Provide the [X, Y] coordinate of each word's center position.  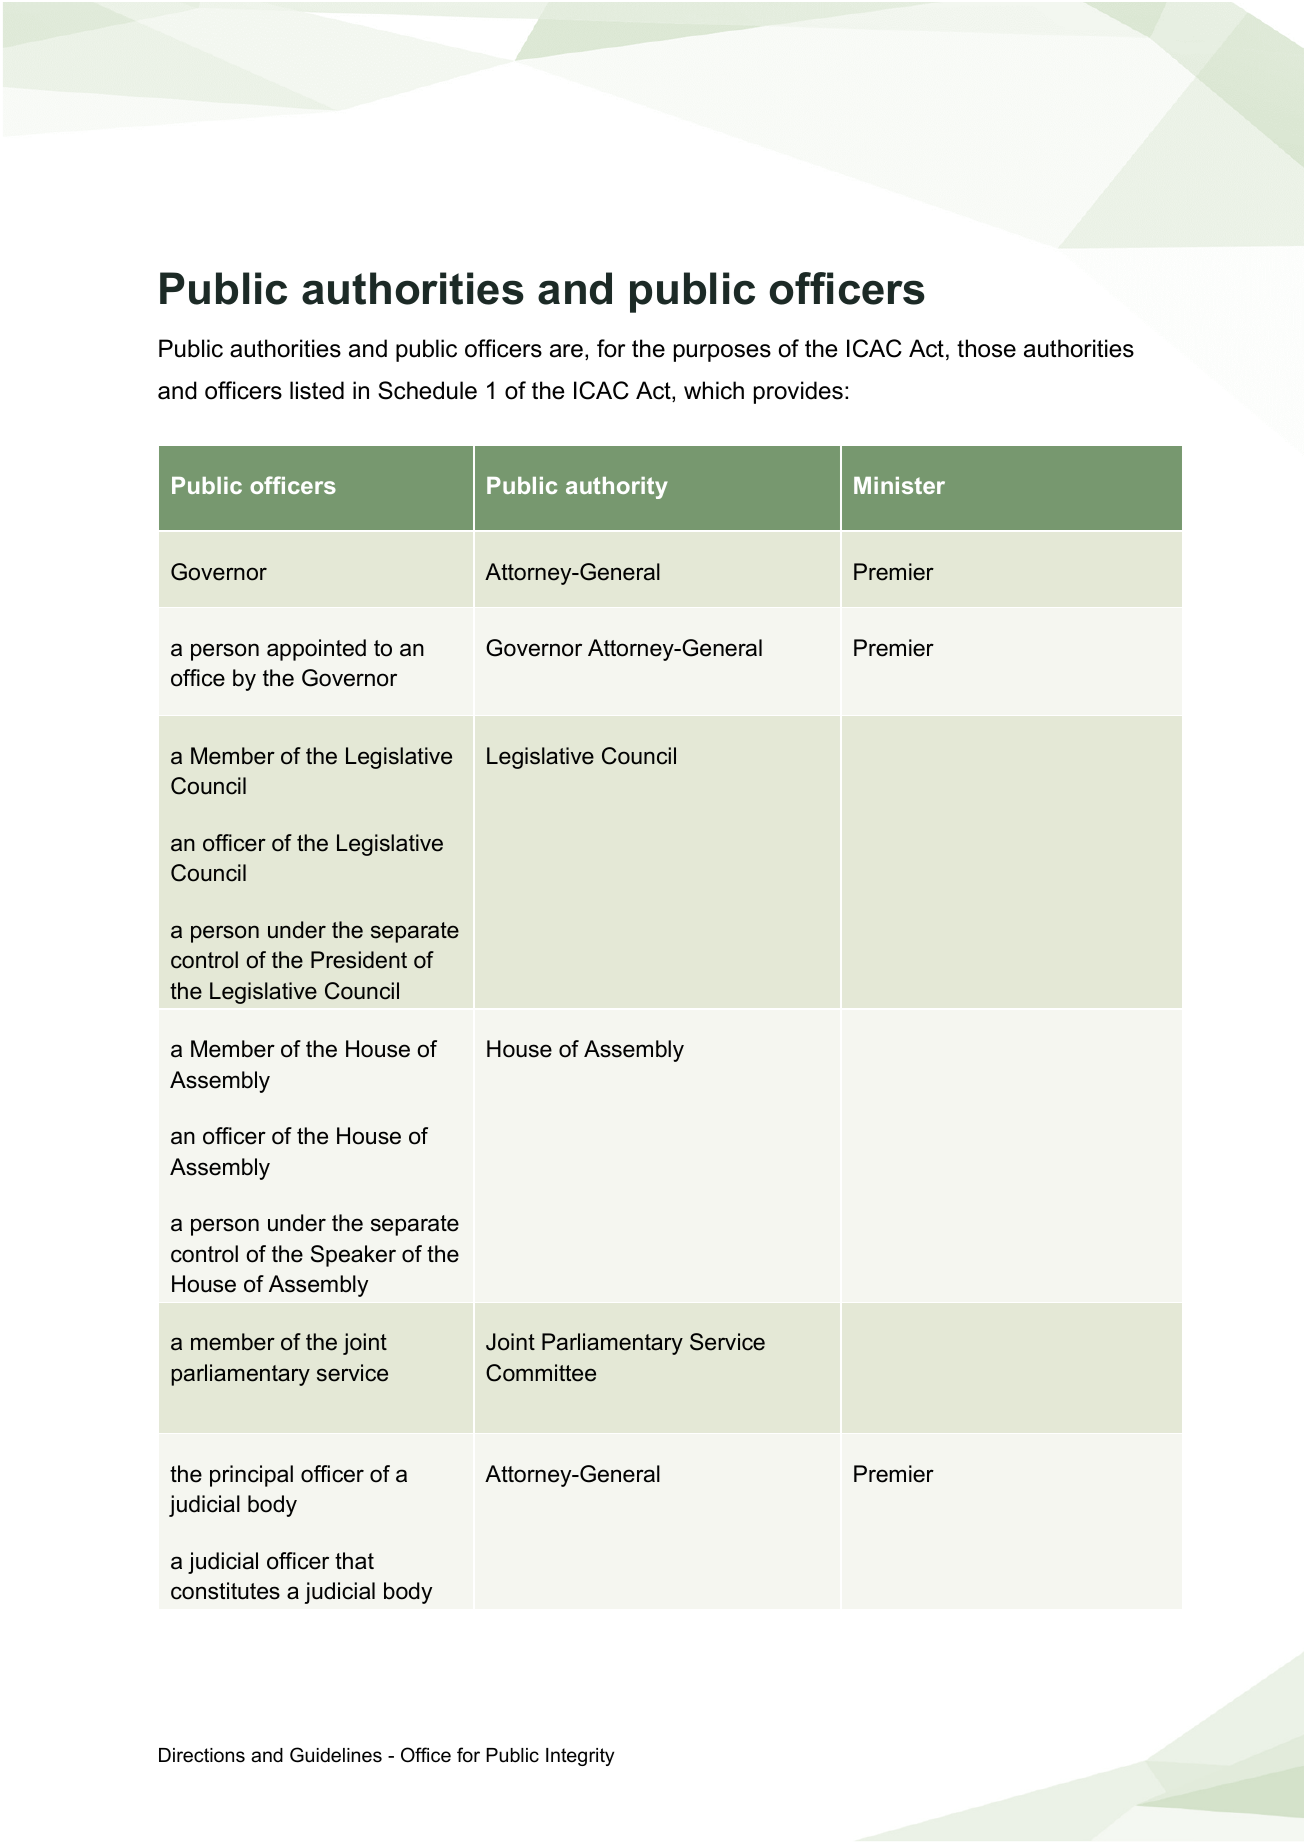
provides [798, 392]
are [566, 351]
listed [317, 390]
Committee [541, 1373]
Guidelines [336, 1755]
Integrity [580, 1757]
